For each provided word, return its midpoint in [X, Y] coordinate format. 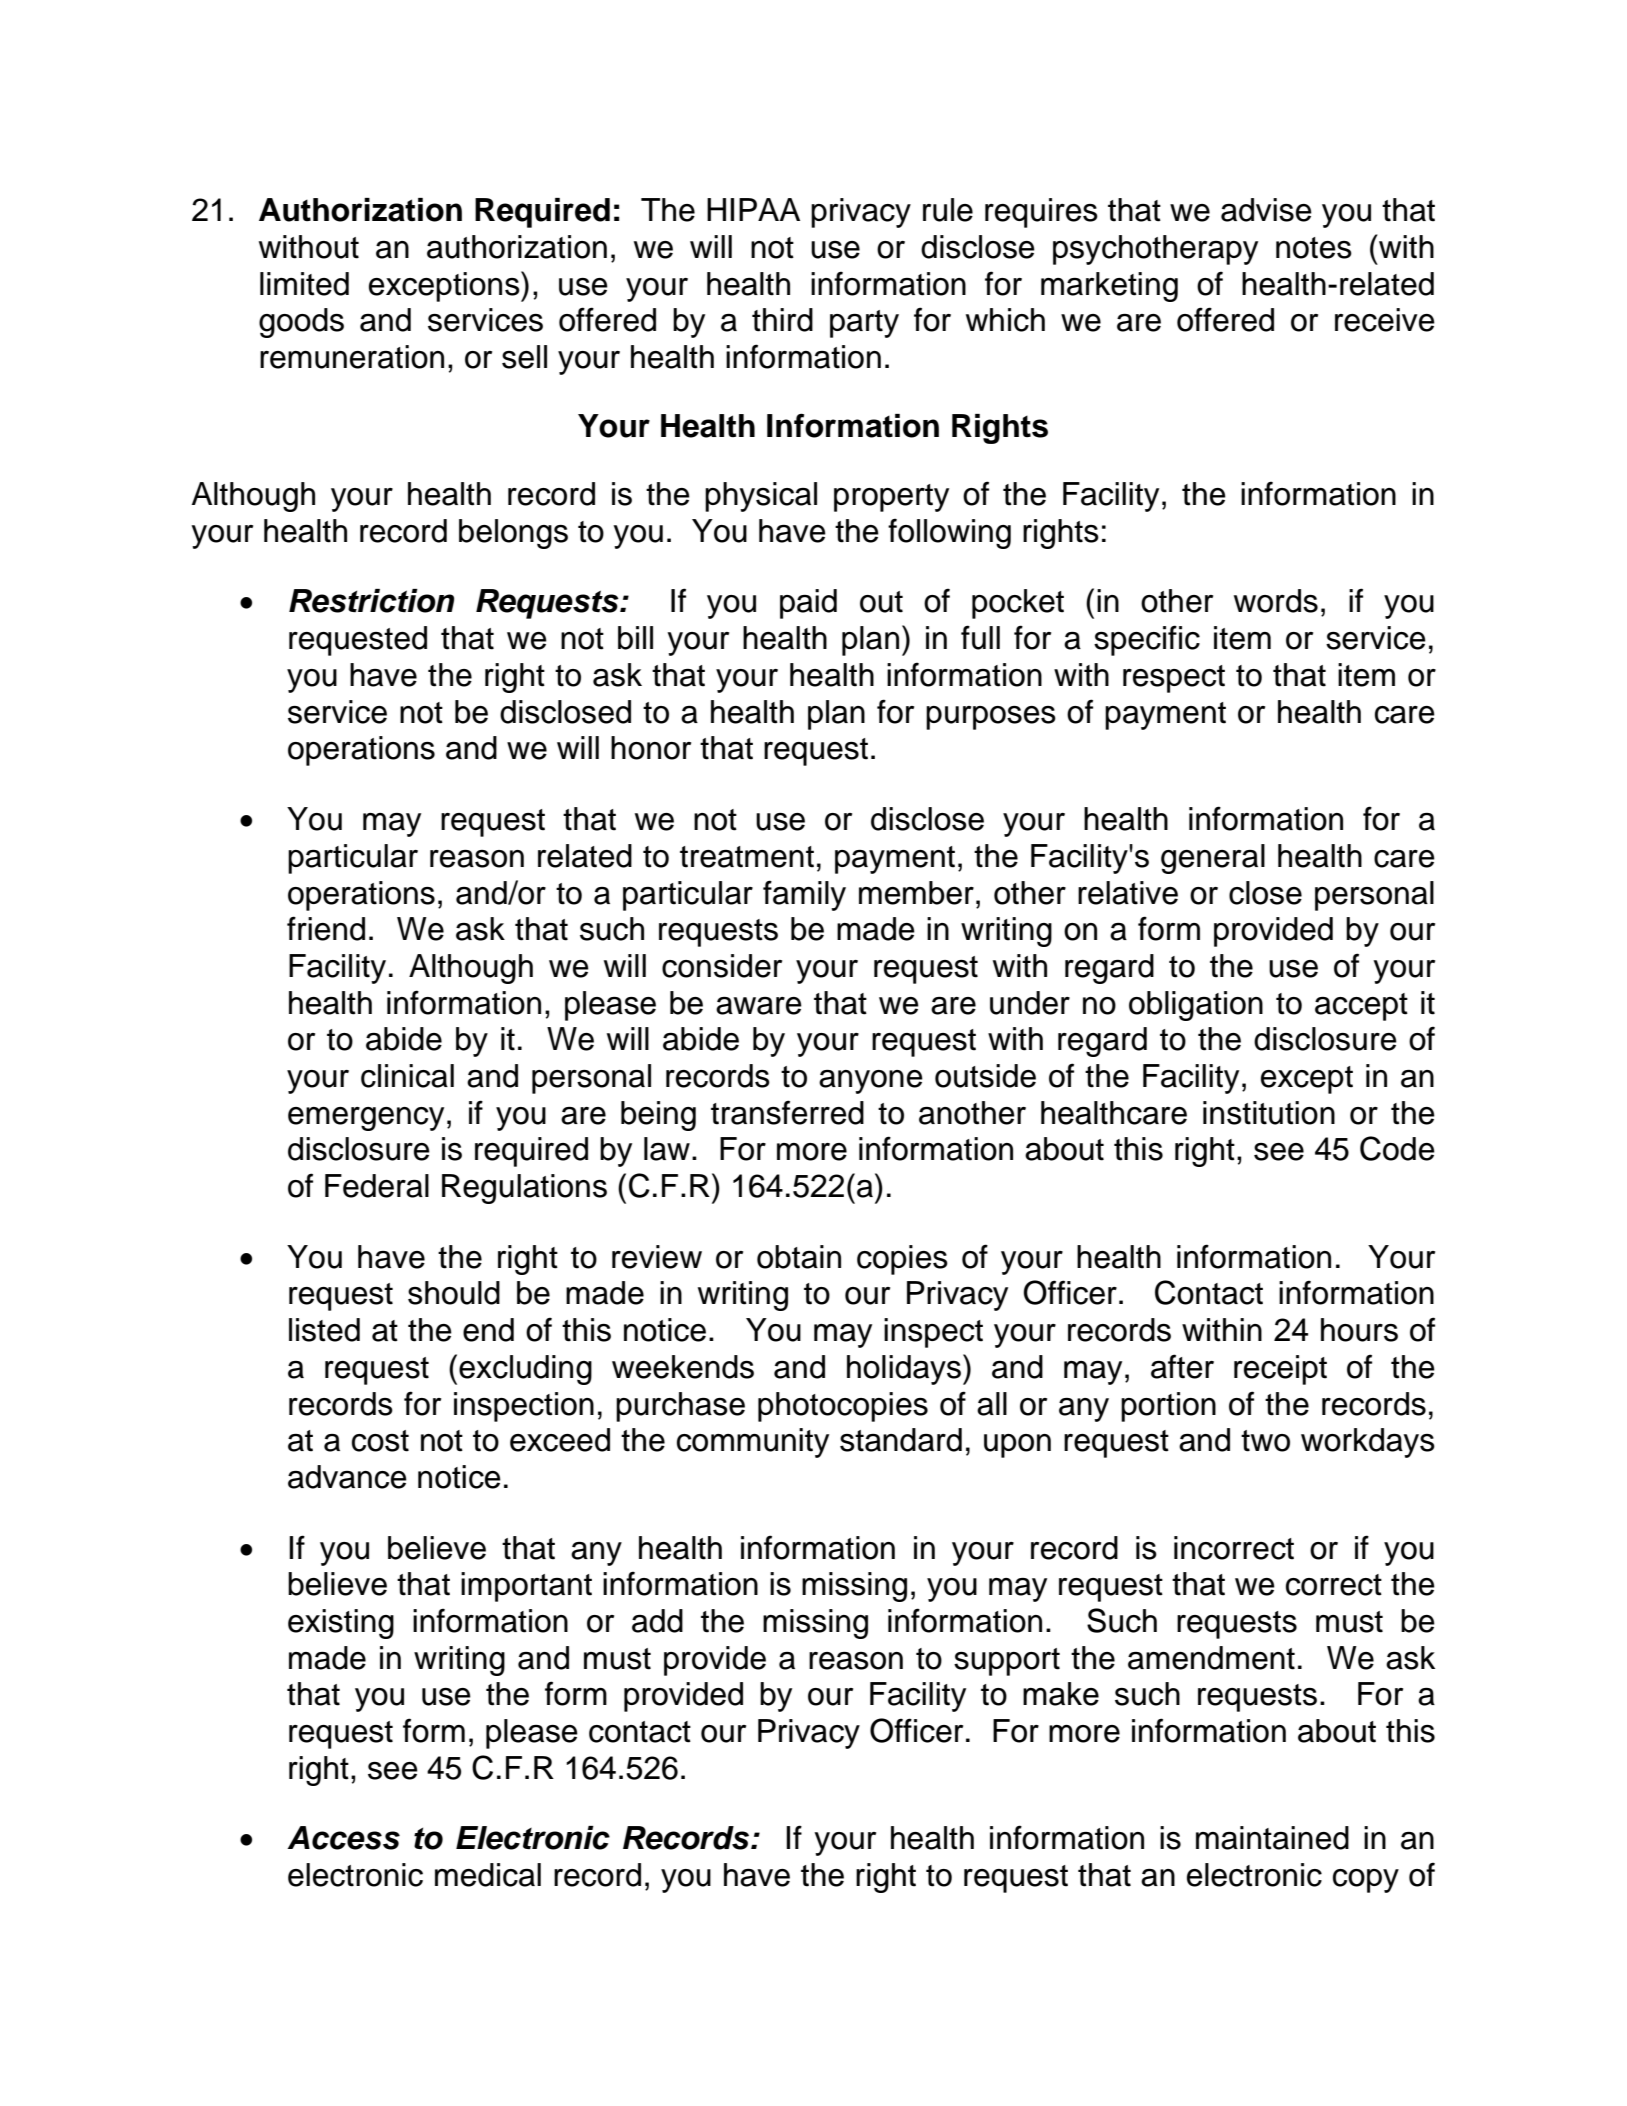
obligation [1196, 1006]
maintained [1272, 1838]
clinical [407, 1076]
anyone [871, 1082]
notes [1314, 248]
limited [304, 284]
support [1007, 1662]
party [864, 324]
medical [488, 1875]
